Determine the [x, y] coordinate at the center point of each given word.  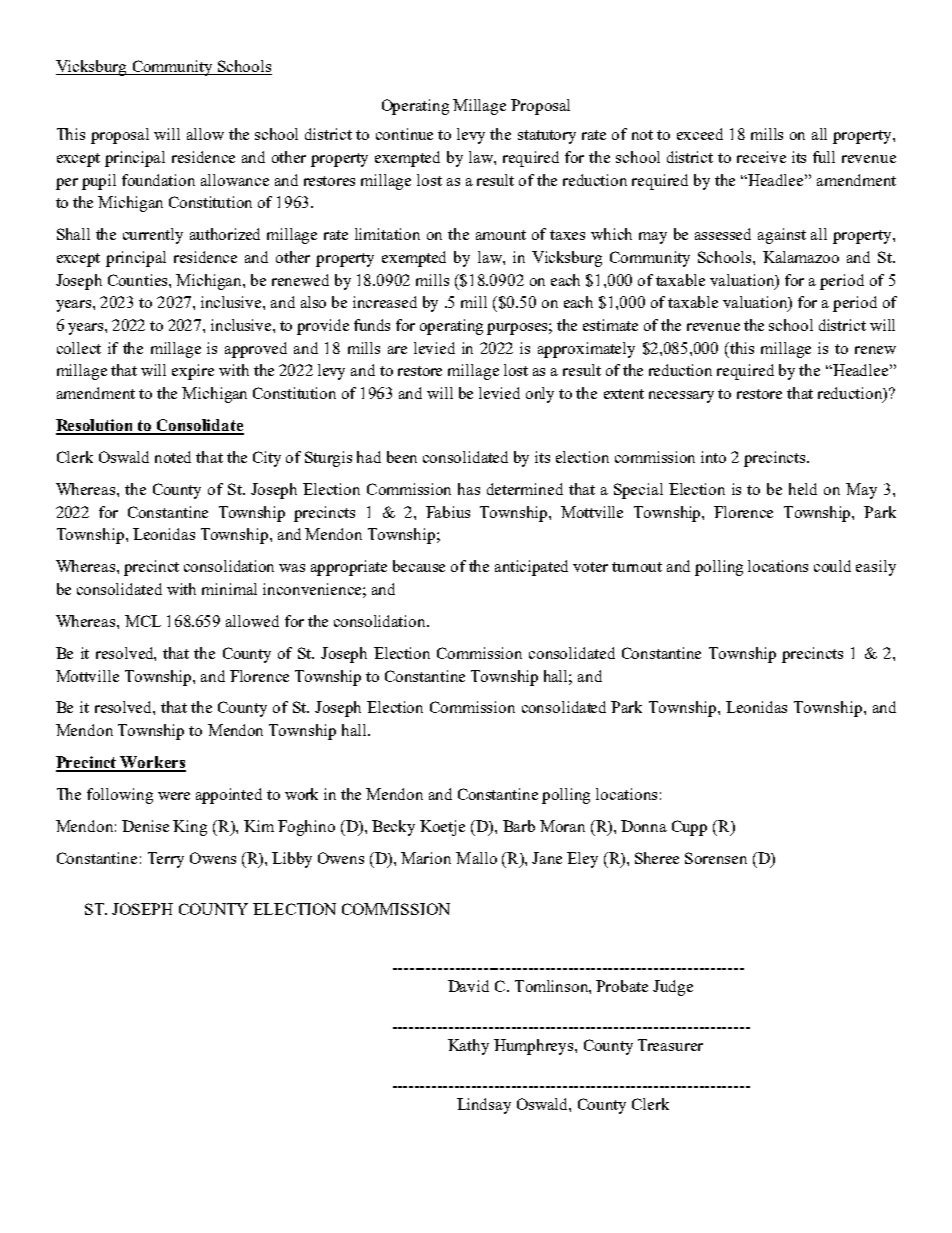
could [832, 566]
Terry [166, 860]
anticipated [531, 568]
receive [761, 157]
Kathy [468, 1047]
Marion [426, 858]
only [540, 395]
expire [193, 372]
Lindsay [484, 1106]
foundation [158, 180]
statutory [547, 137]
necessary [681, 397]
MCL [143, 621]
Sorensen [716, 858]
